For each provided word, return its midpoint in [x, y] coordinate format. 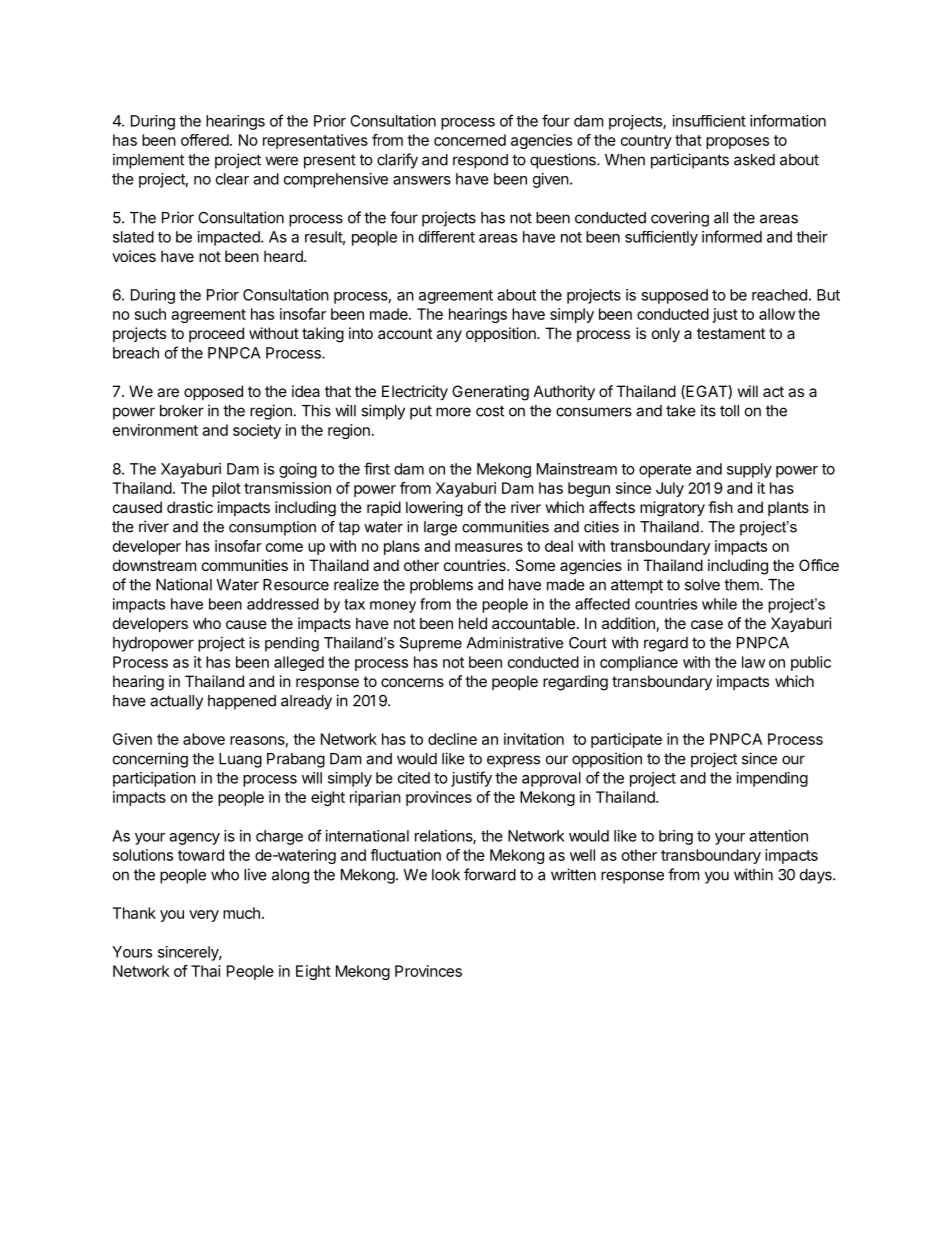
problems [441, 586]
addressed [283, 604]
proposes [737, 143]
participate [626, 740]
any [449, 336]
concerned [470, 140]
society [257, 431]
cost [490, 411]
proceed [216, 334]
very [204, 916]
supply [749, 470]
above [204, 739]
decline [452, 739]
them [742, 585]
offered [205, 140]
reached [779, 295]
